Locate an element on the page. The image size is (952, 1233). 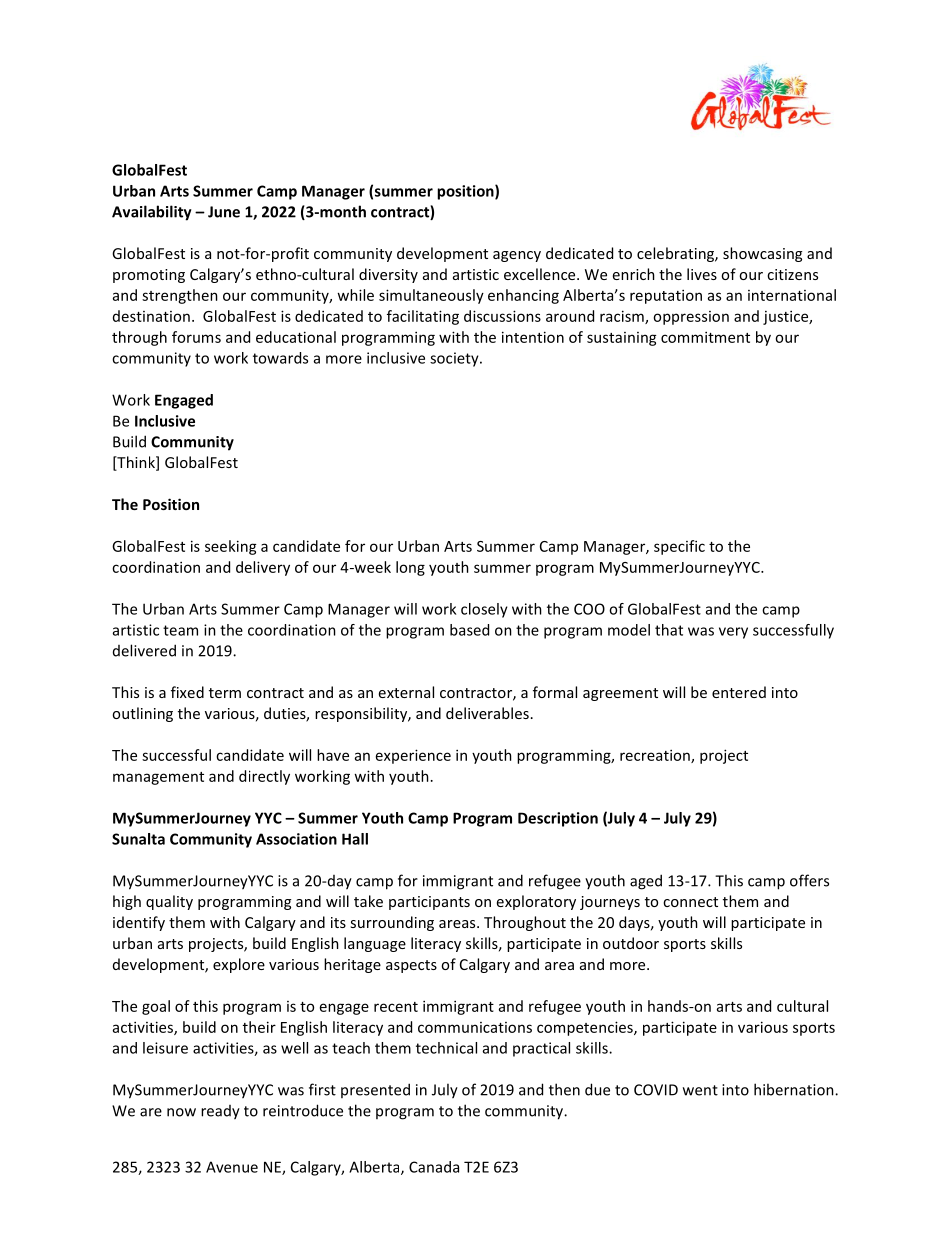
entered is located at coordinates (739, 692).
